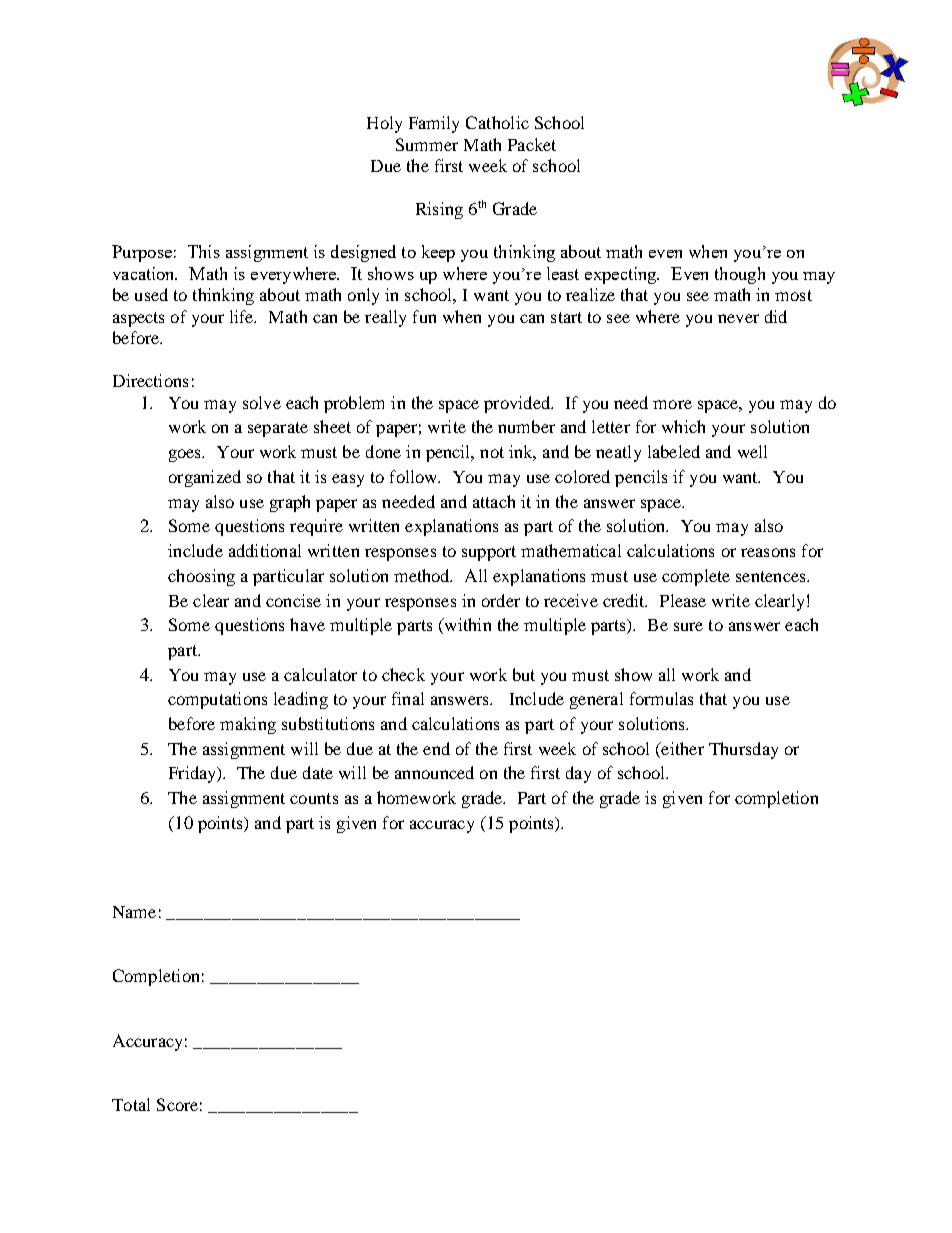  What do you see at coordinates (743, 750) in the image?
I see `Thursday` at bounding box center [743, 750].
